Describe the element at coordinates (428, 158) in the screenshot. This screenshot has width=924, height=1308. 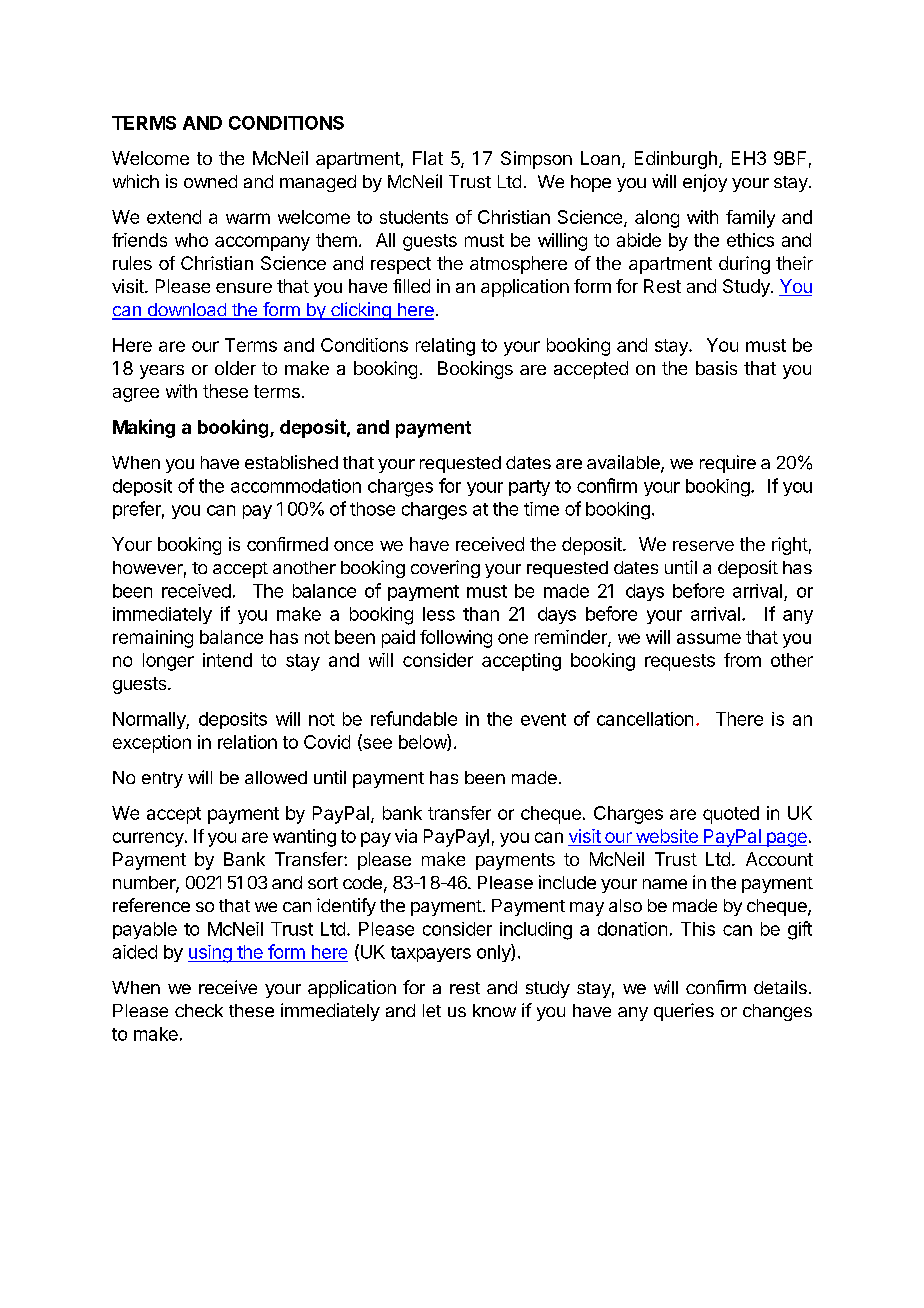
I see `Flat` at that location.
